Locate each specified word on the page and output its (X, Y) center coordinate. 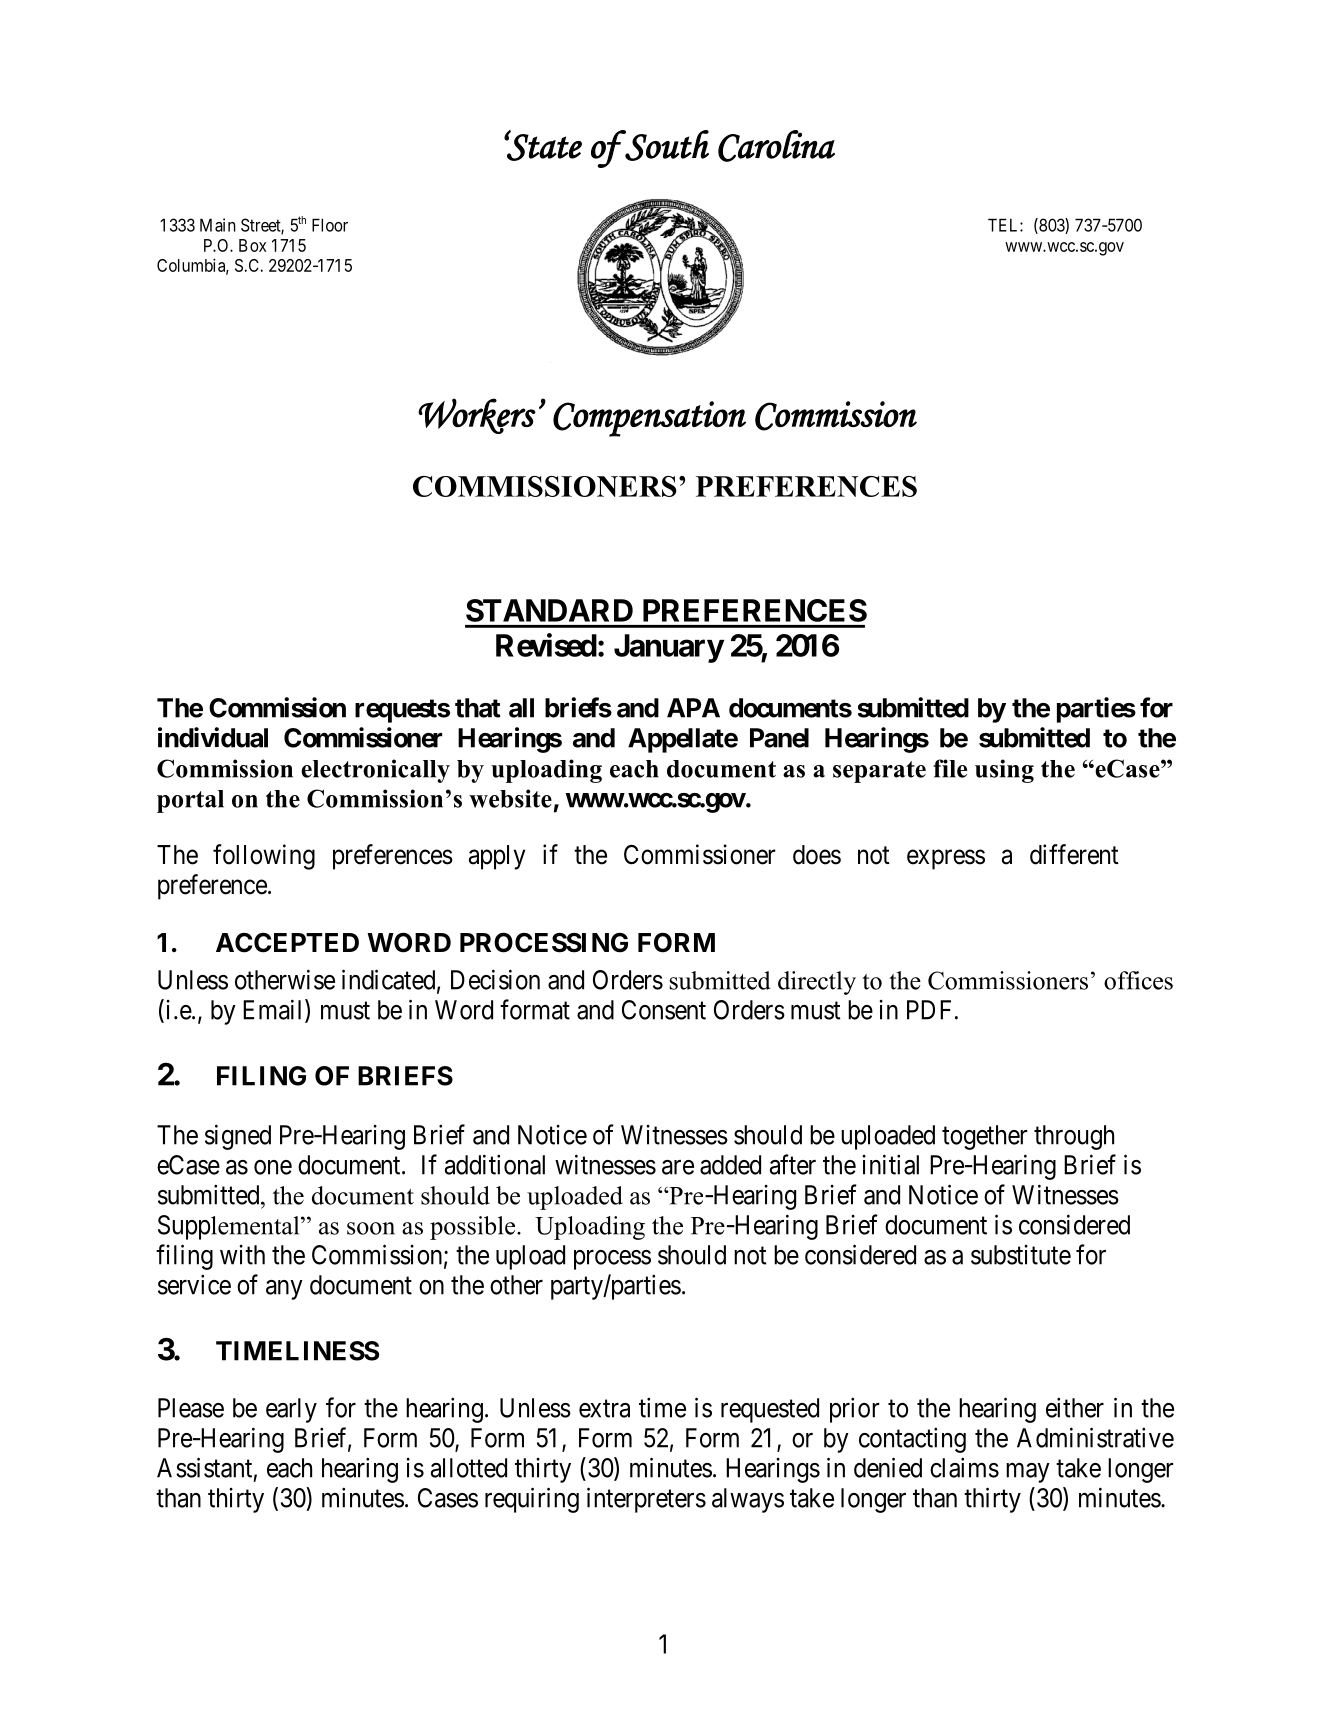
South (666, 145)
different (1074, 854)
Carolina (776, 146)
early (291, 1410)
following (264, 857)
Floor (330, 225)
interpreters (646, 1500)
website (510, 798)
